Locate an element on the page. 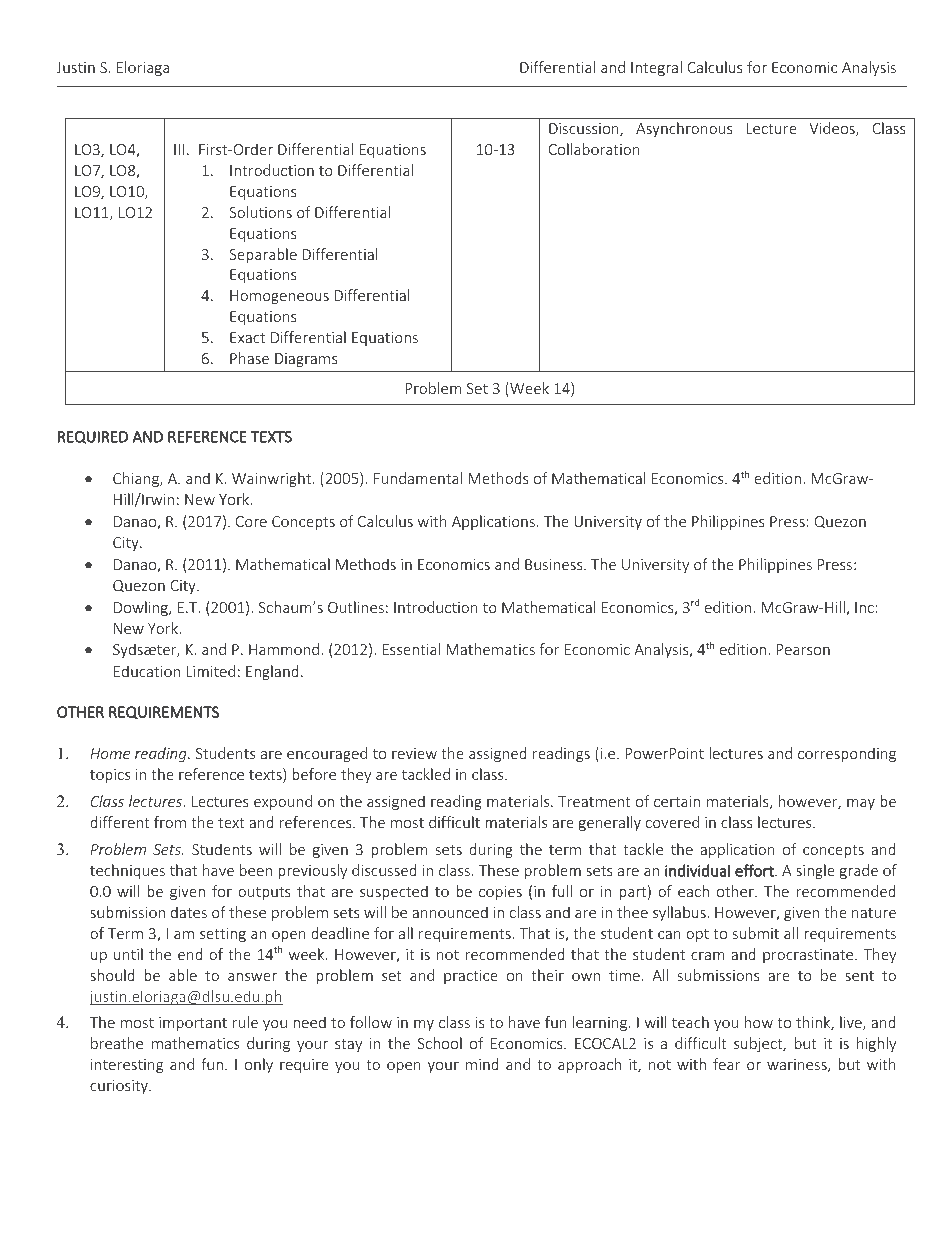  from is located at coordinates (170, 822).
